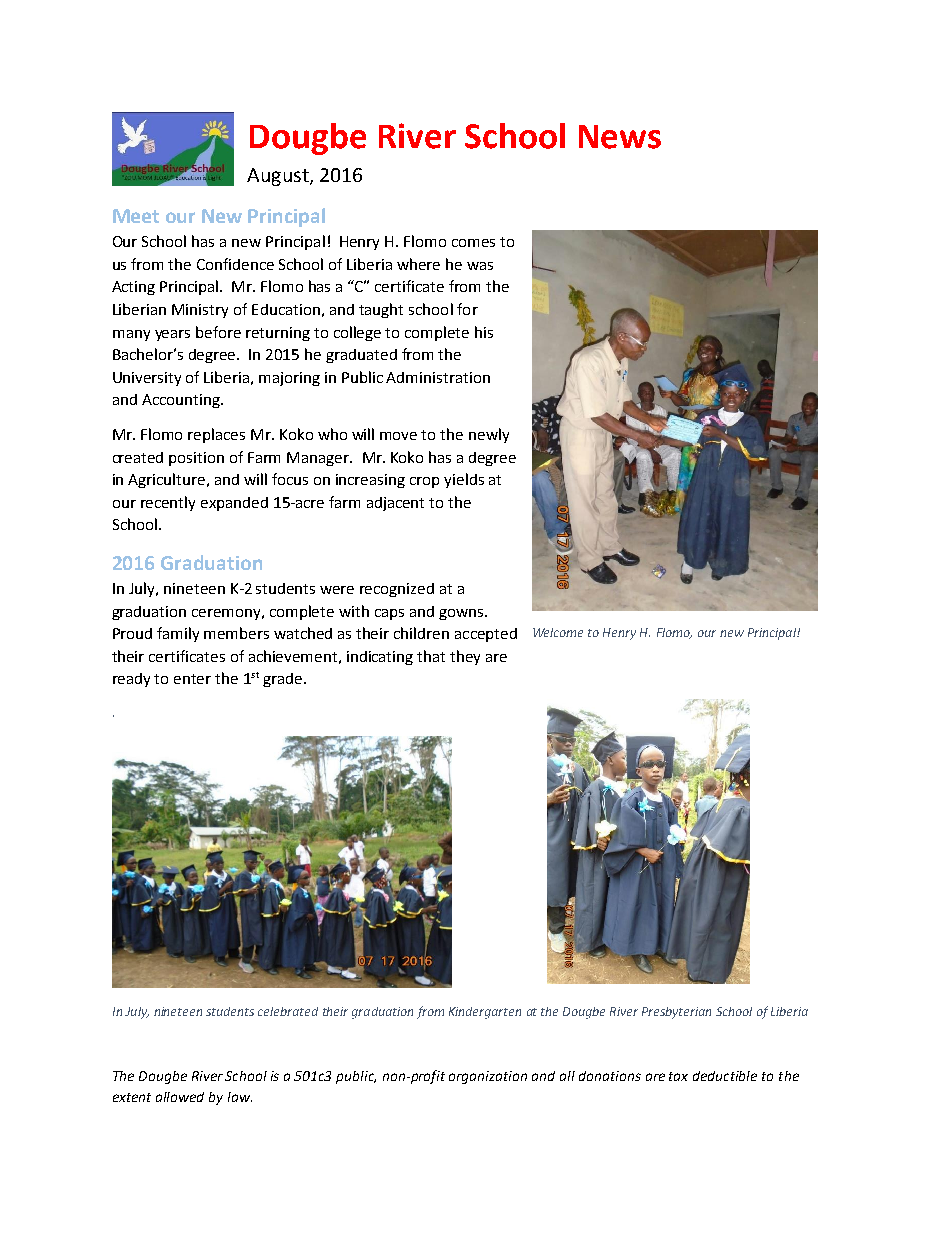 This document has height=1233, width=952. What do you see at coordinates (180, 1097) in the document?
I see `allowed` at bounding box center [180, 1097].
